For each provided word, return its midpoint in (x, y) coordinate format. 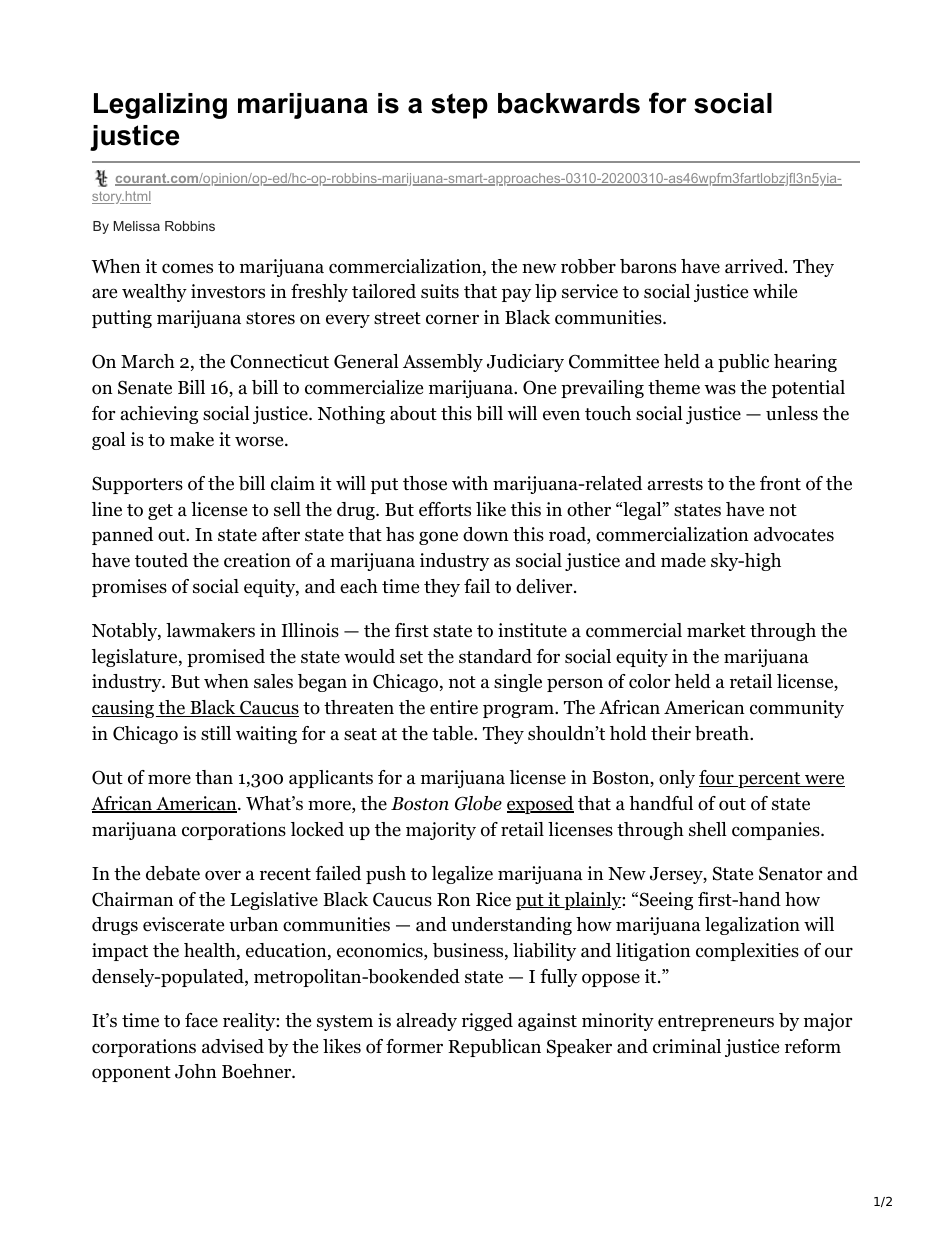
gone (438, 538)
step (459, 106)
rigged (487, 1022)
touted (161, 560)
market (716, 630)
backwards (569, 103)
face (201, 1020)
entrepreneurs (716, 1023)
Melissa (137, 226)
